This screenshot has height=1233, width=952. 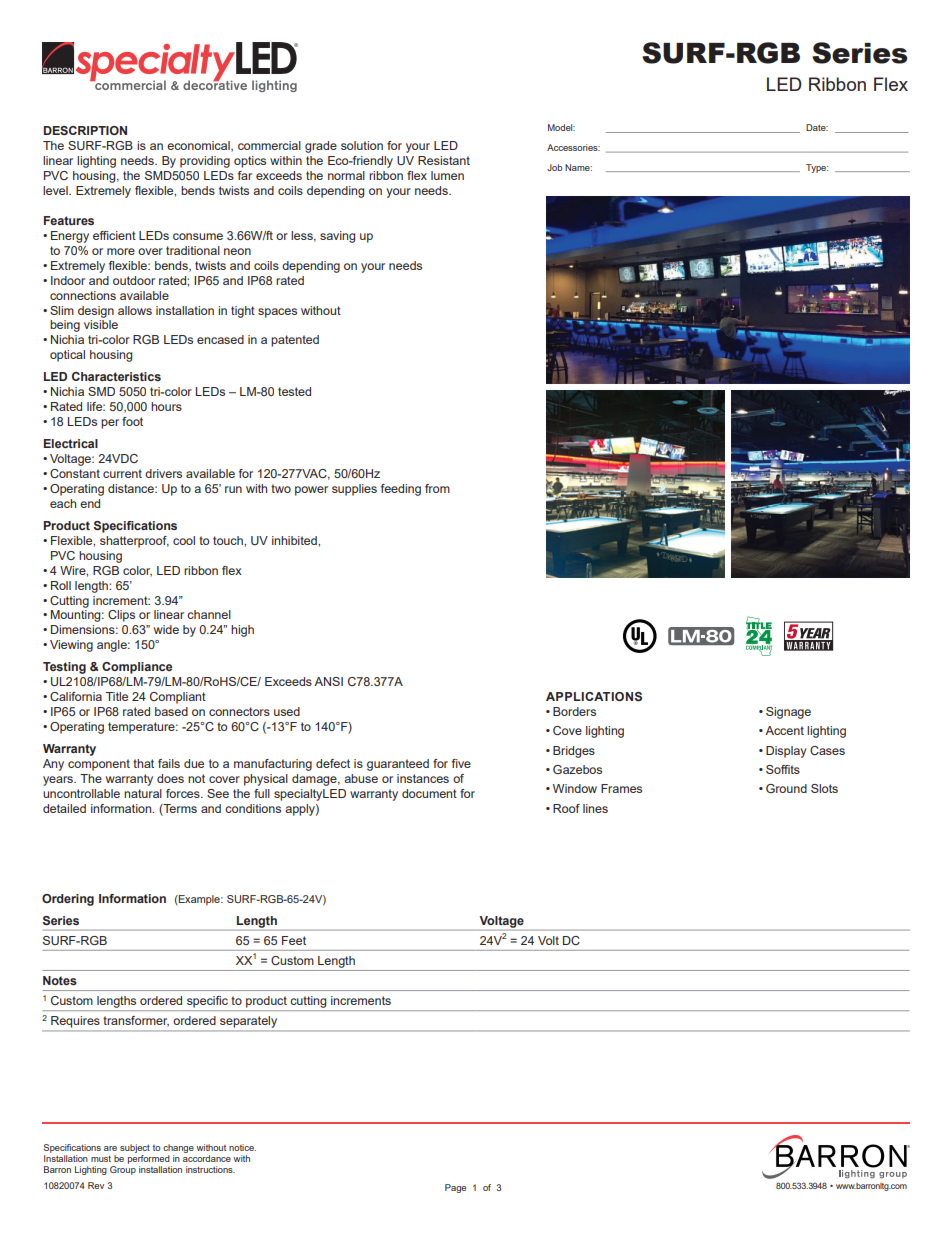 I want to click on economical, so click(x=199, y=146).
